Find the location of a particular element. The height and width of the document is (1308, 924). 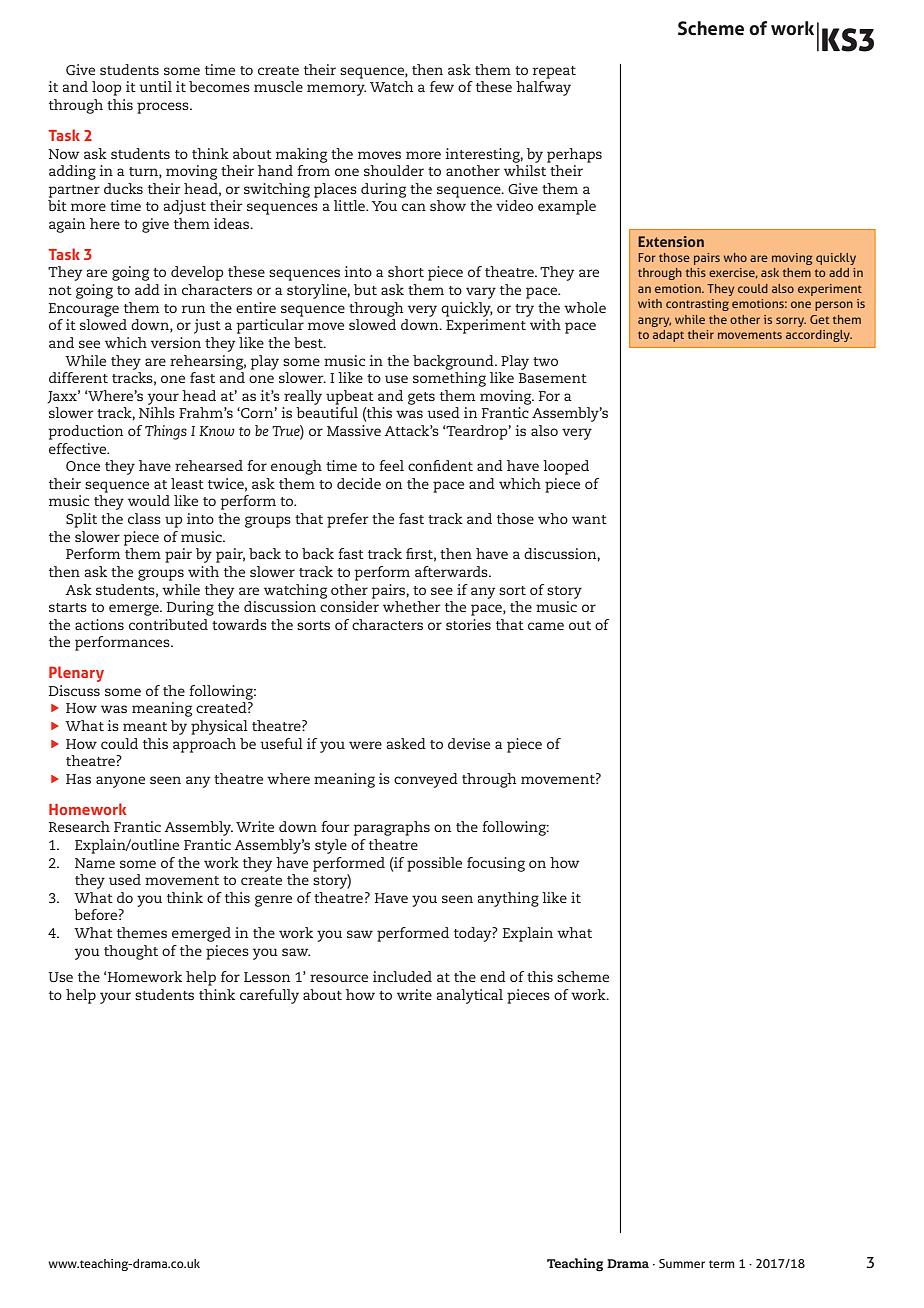

process is located at coordinates (164, 108).
